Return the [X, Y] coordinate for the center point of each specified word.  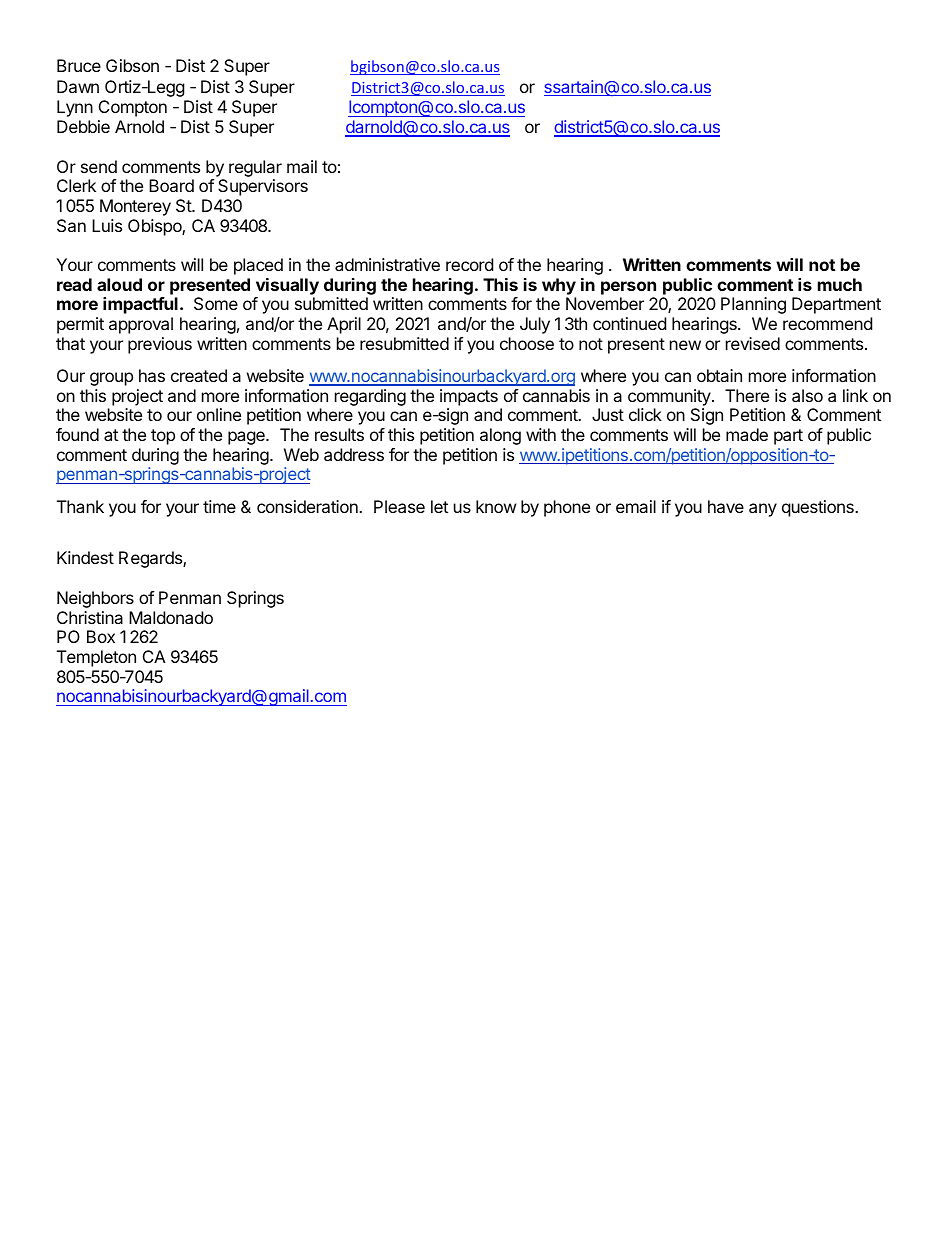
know [496, 506]
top [163, 437]
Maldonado [171, 617]
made [747, 434]
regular [255, 168]
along [500, 436]
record [469, 264]
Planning [753, 305]
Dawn [78, 86]
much [840, 284]
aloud [119, 284]
